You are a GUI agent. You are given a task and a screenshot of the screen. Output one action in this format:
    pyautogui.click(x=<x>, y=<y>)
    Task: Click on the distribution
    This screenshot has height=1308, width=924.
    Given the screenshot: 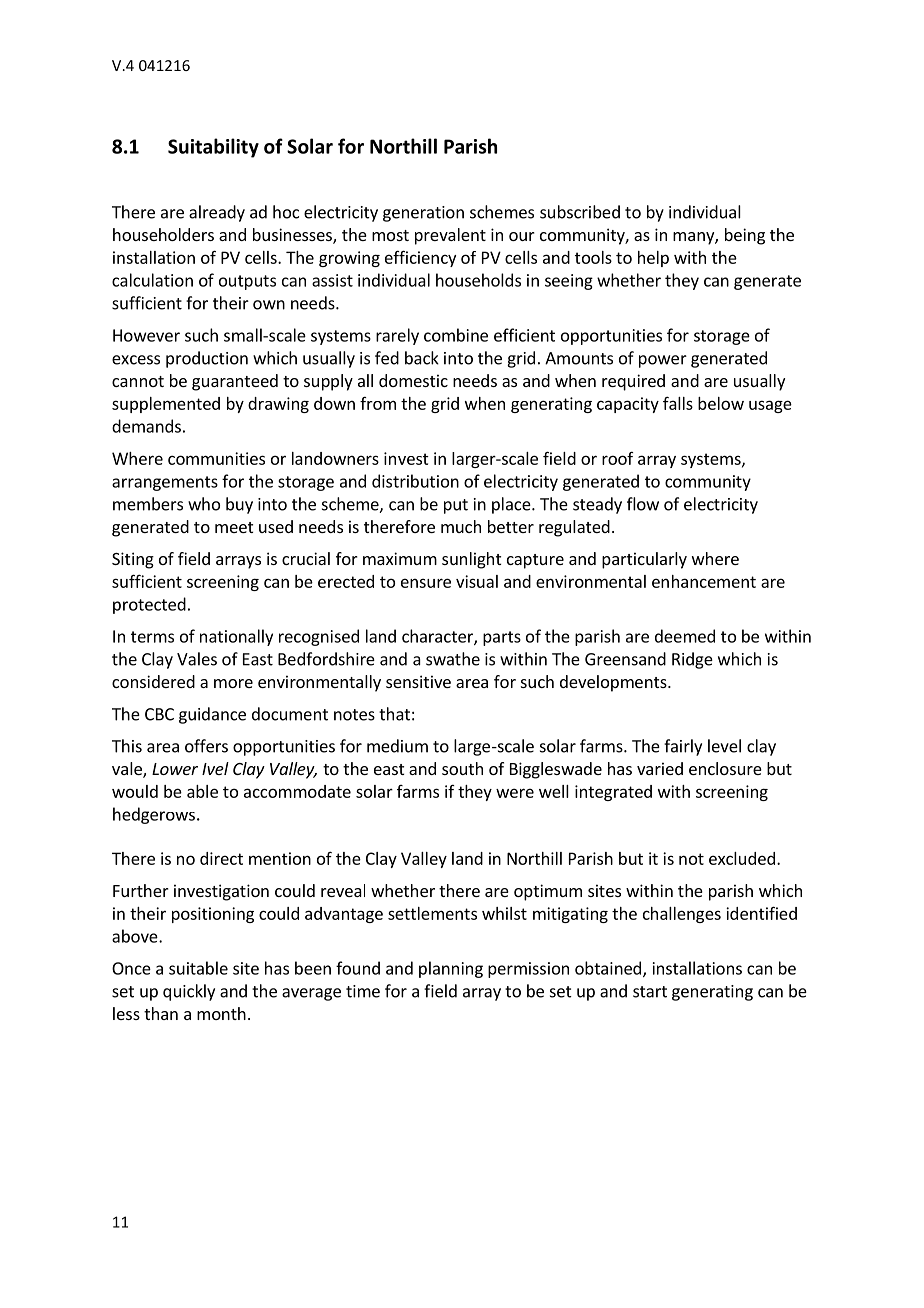 What is the action you would take?
    pyautogui.click(x=415, y=481)
